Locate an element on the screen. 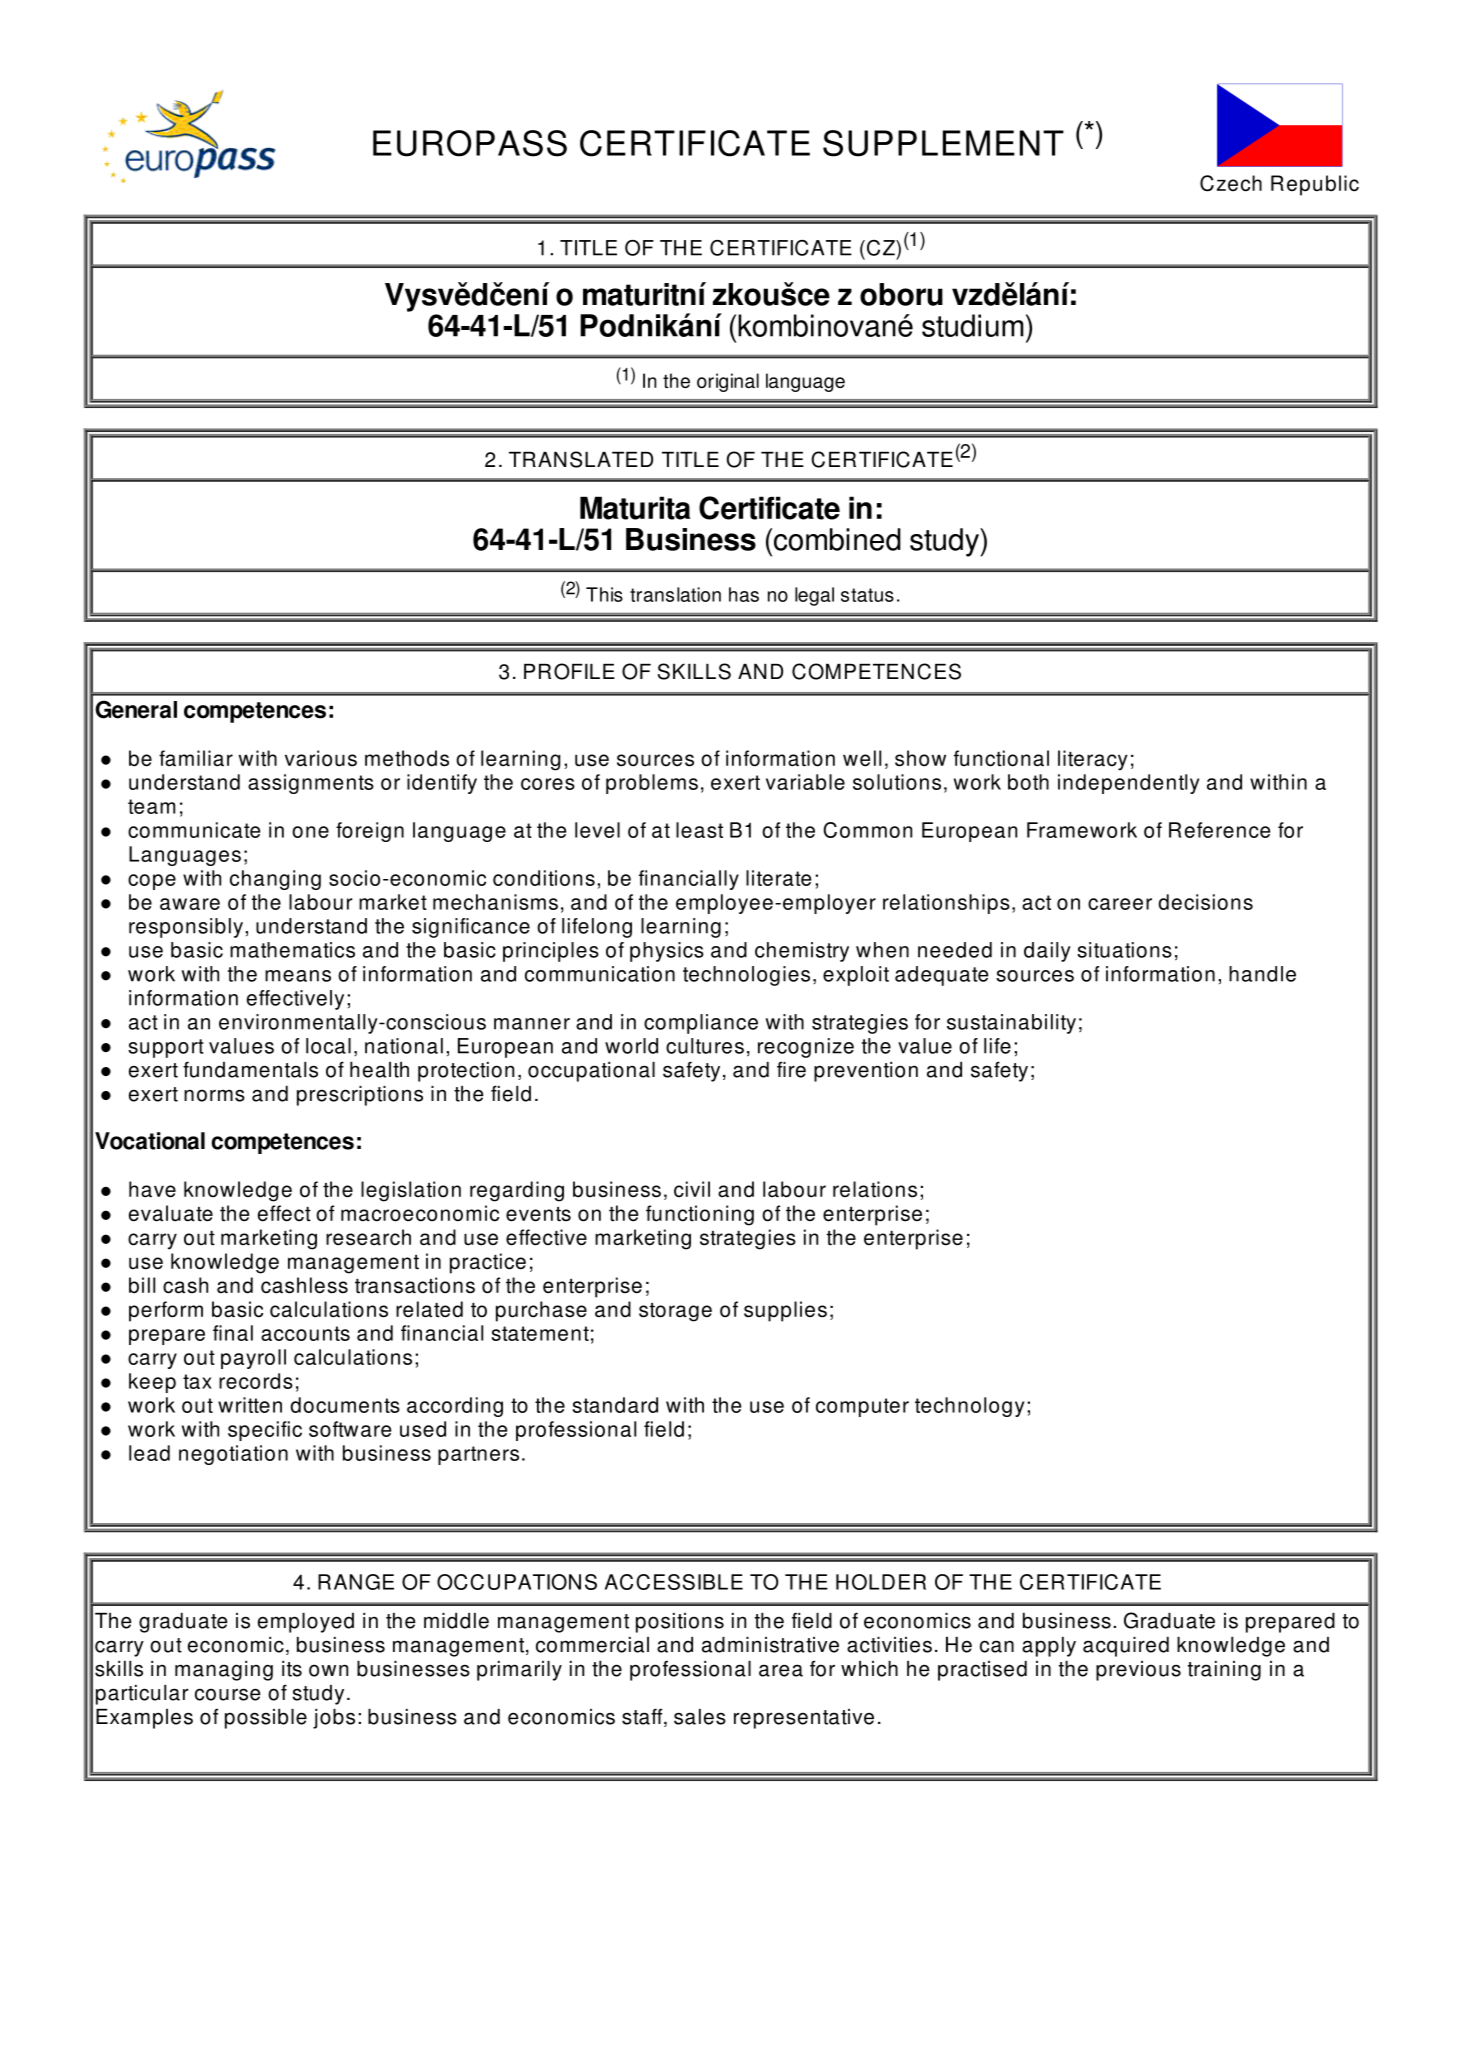  TRANSLATED is located at coordinates (581, 459).
